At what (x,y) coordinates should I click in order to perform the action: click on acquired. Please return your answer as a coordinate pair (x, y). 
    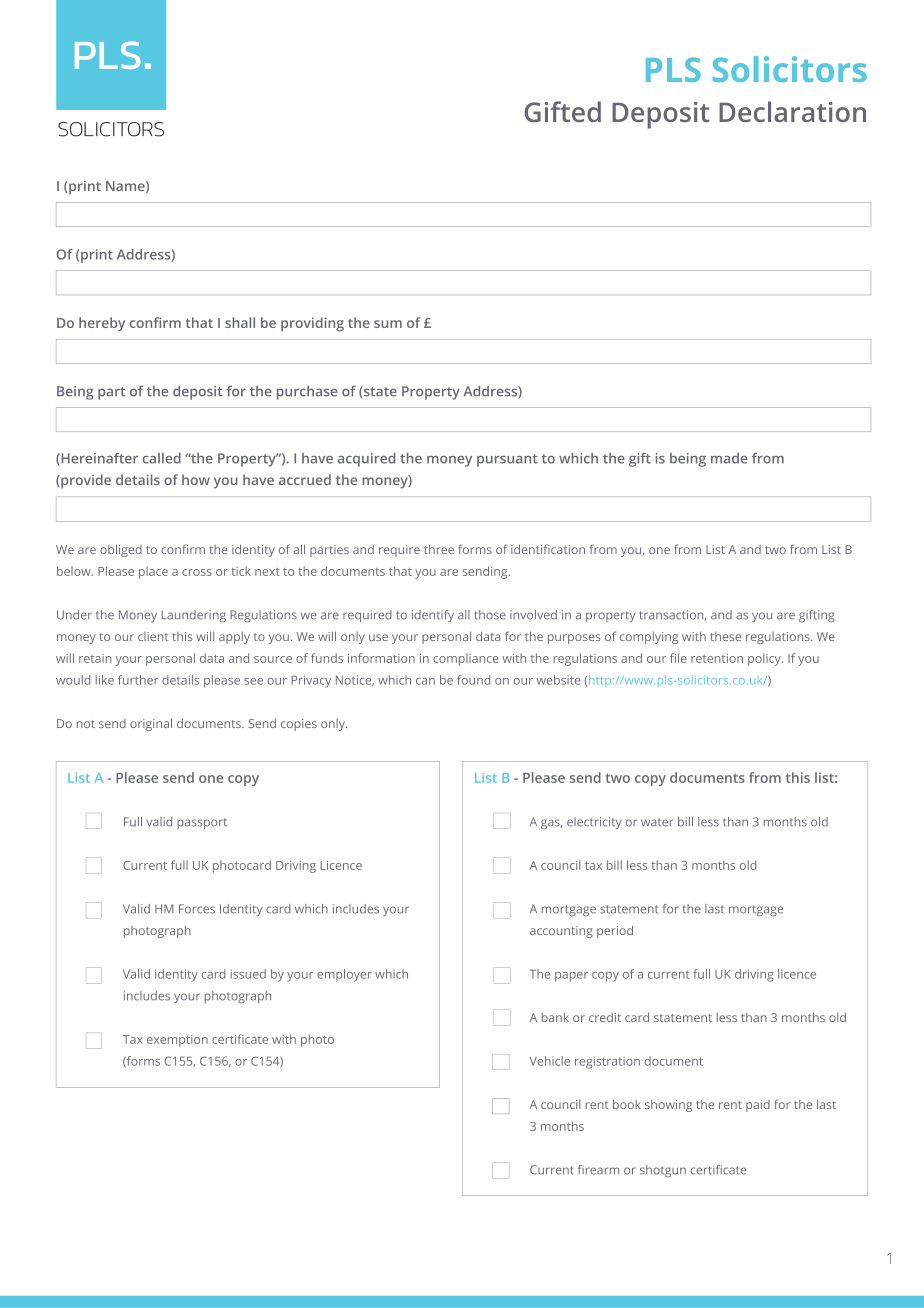
    Looking at the image, I should click on (366, 460).
